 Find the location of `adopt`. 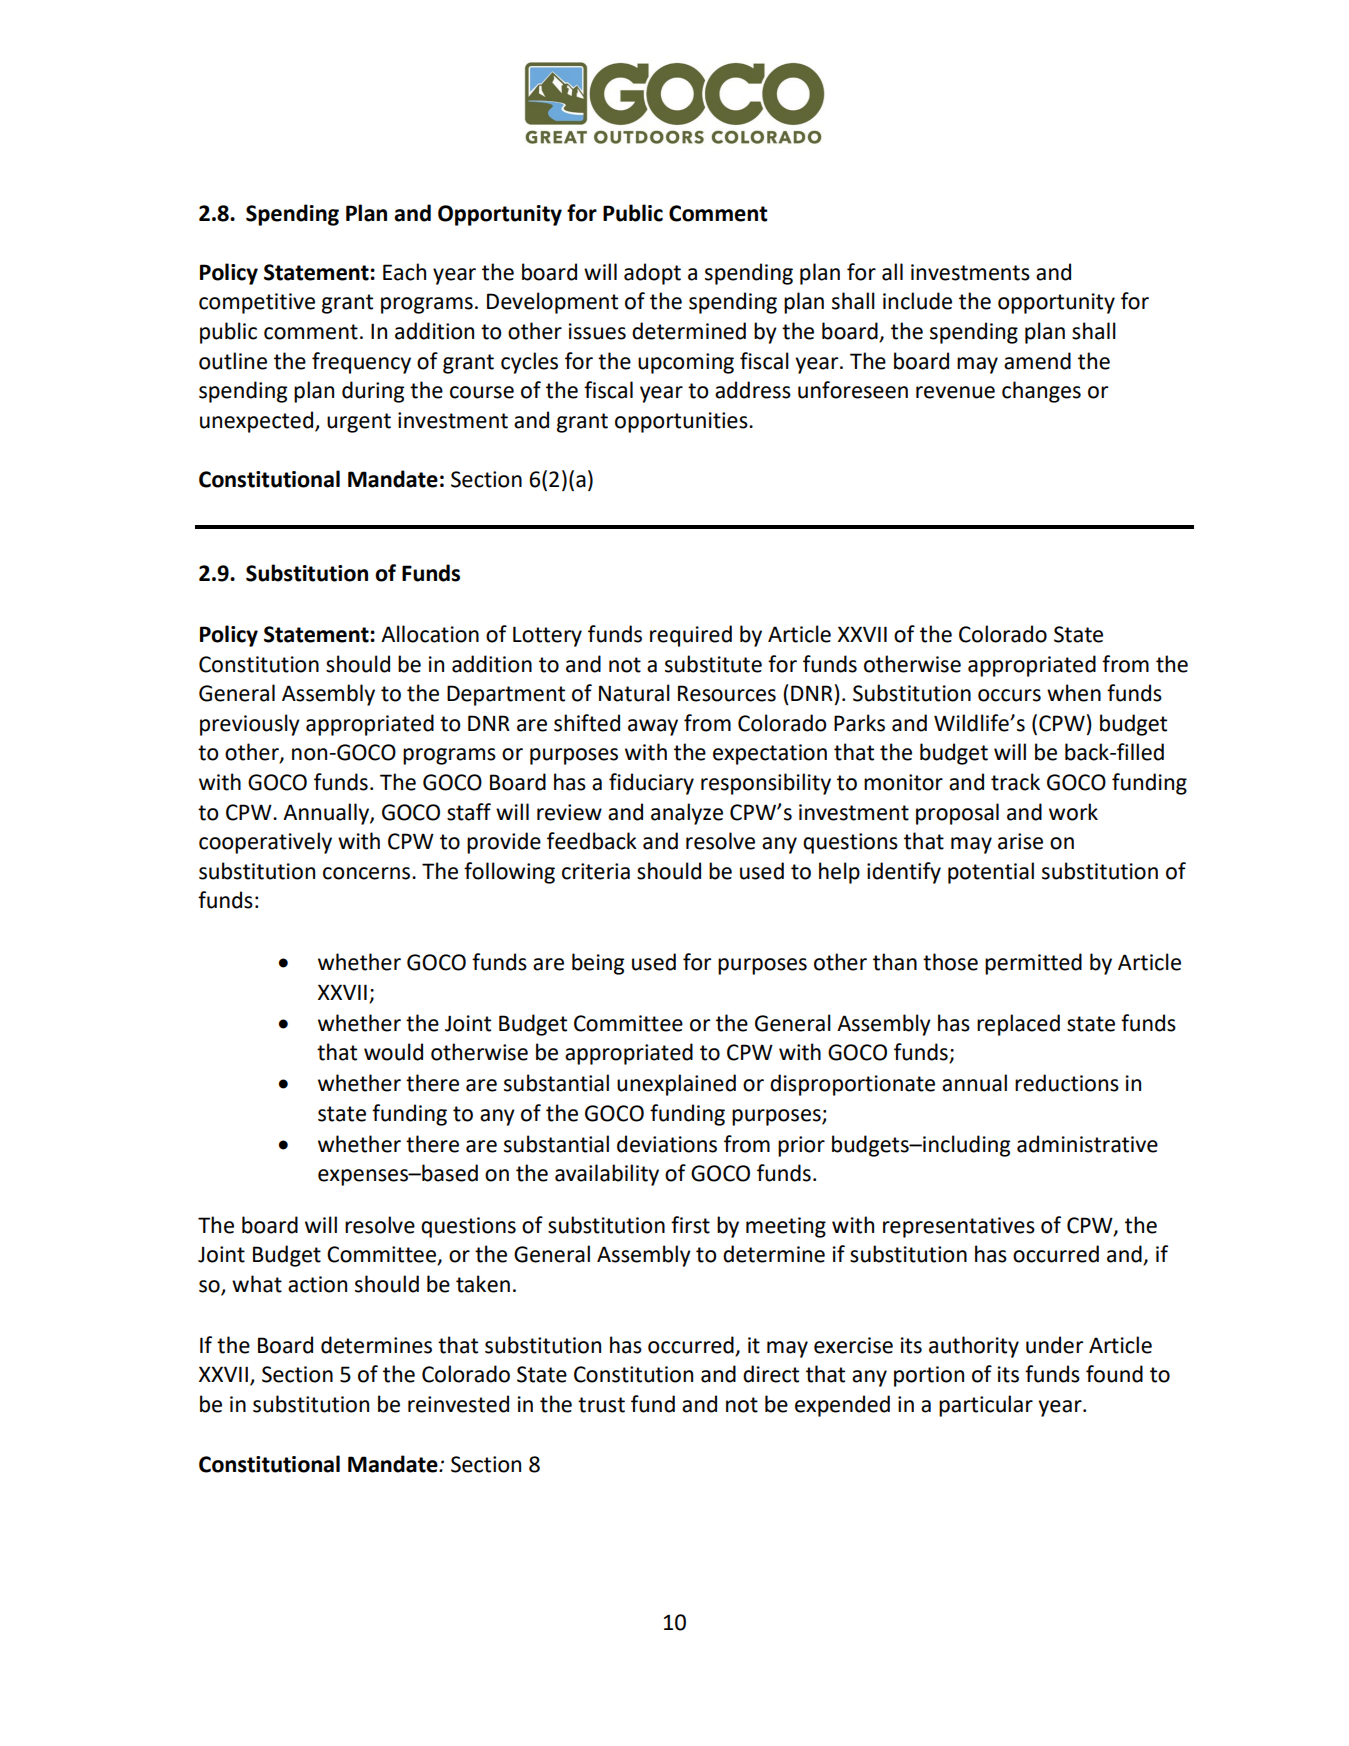

adopt is located at coordinates (652, 274).
